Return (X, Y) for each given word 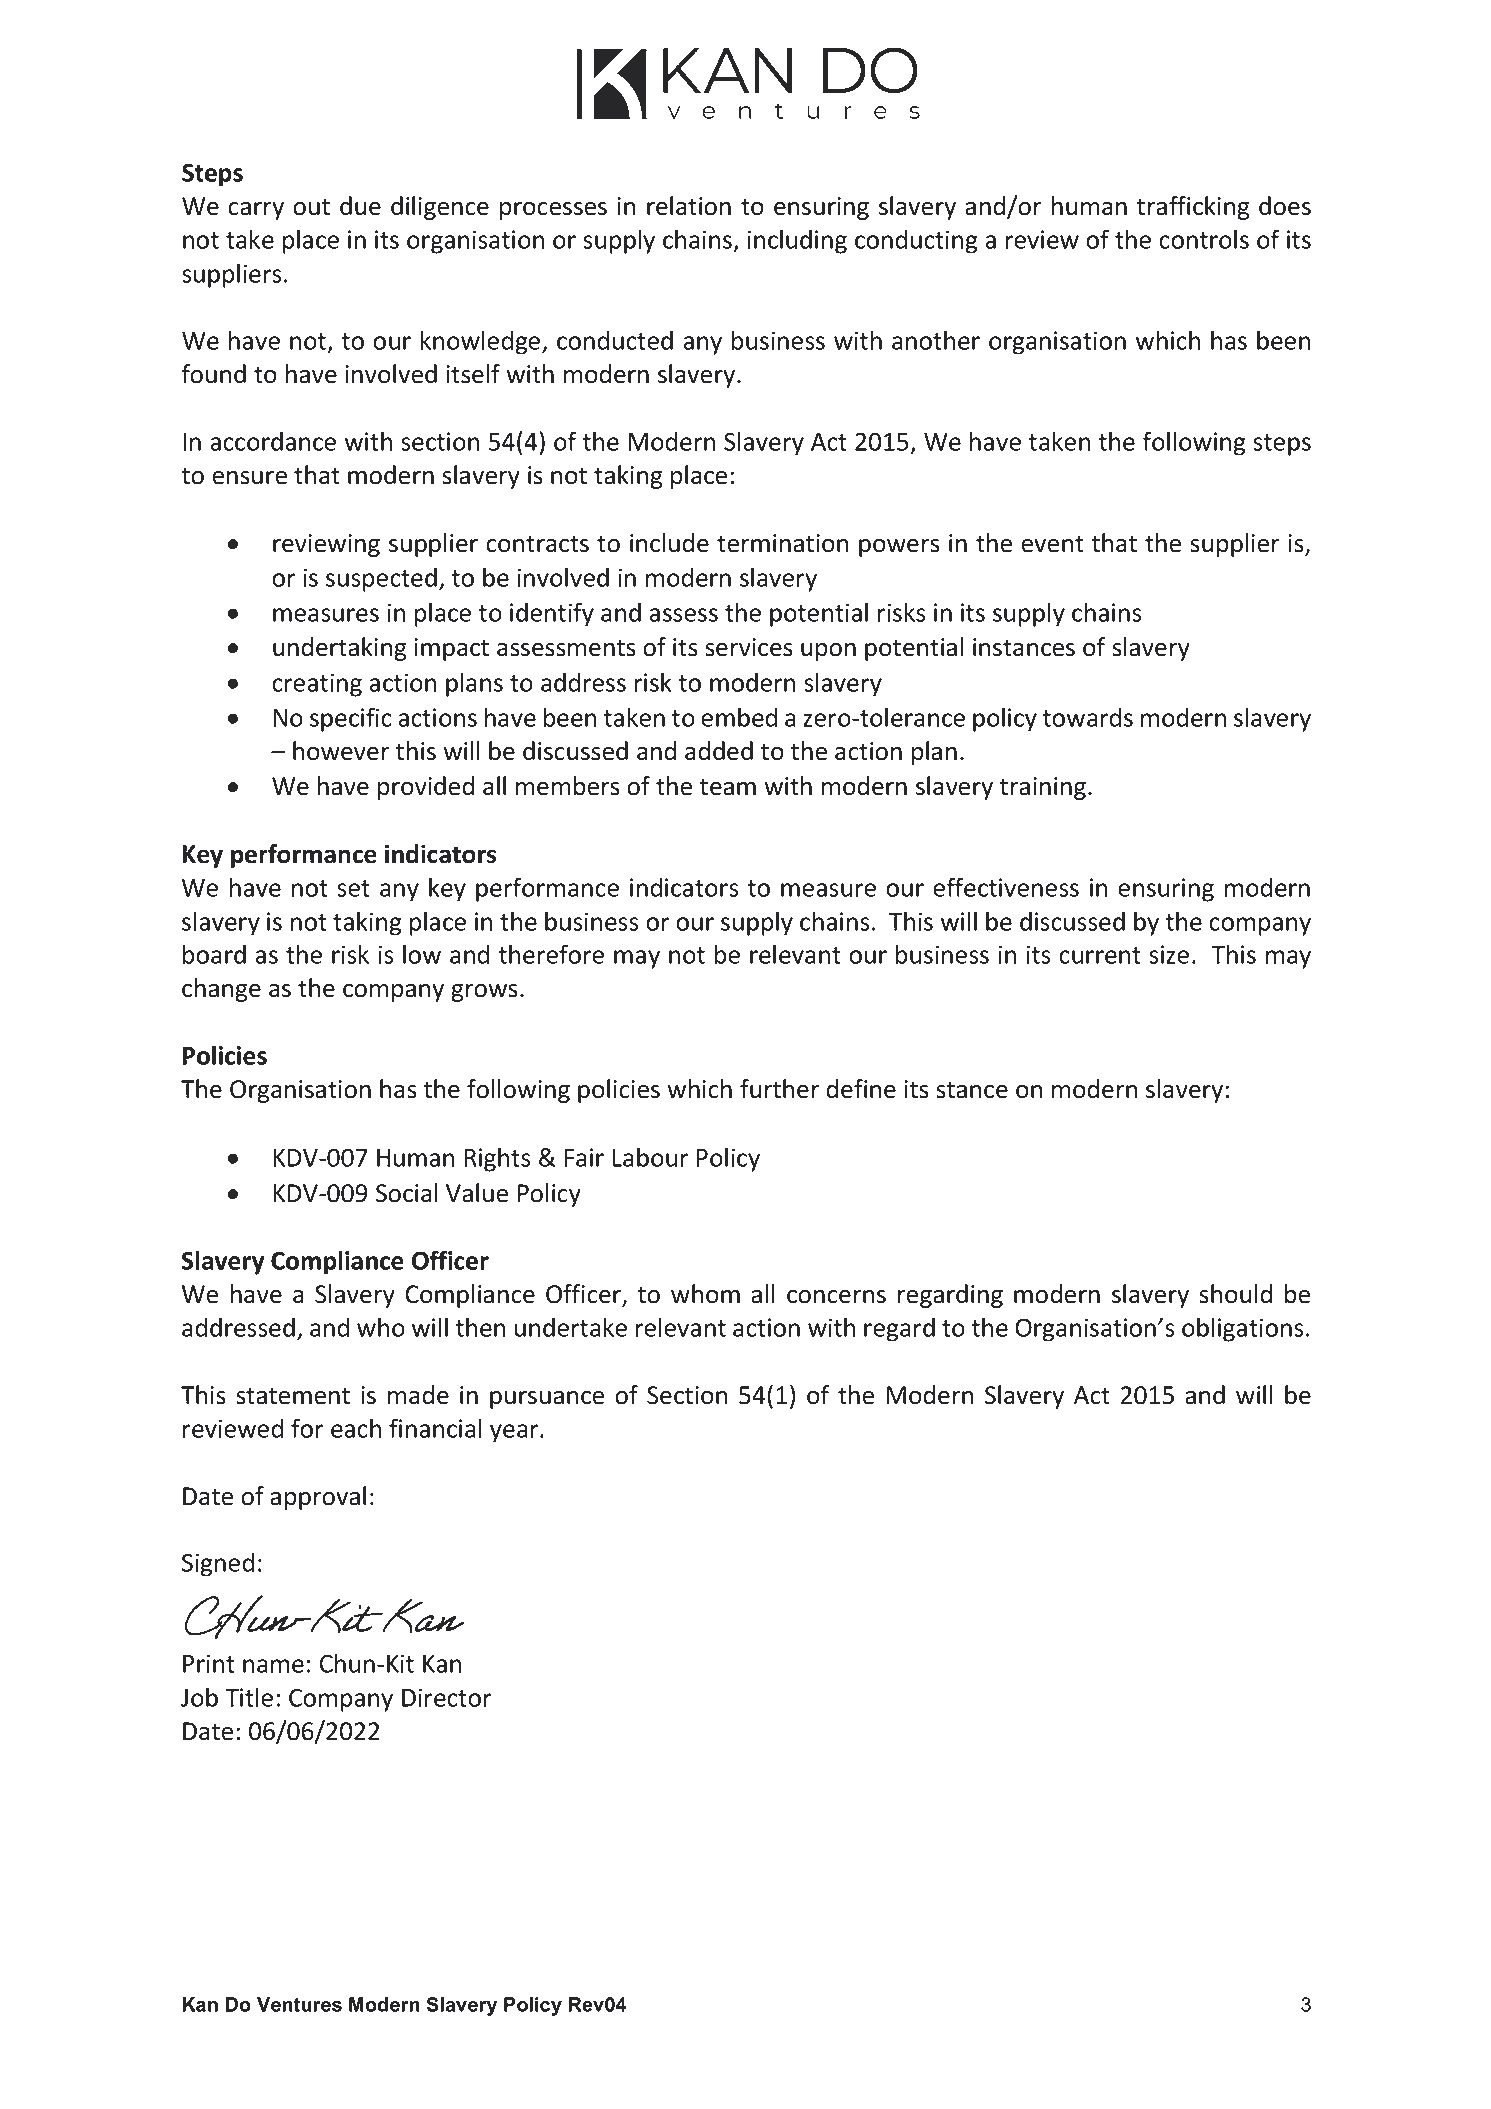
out (311, 207)
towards (1088, 717)
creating (317, 685)
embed (739, 717)
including (797, 241)
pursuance (547, 1400)
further (780, 1089)
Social (407, 1193)
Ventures (299, 2004)
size (1169, 954)
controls (1204, 239)
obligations (1243, 1329)
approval (318, 1498)
